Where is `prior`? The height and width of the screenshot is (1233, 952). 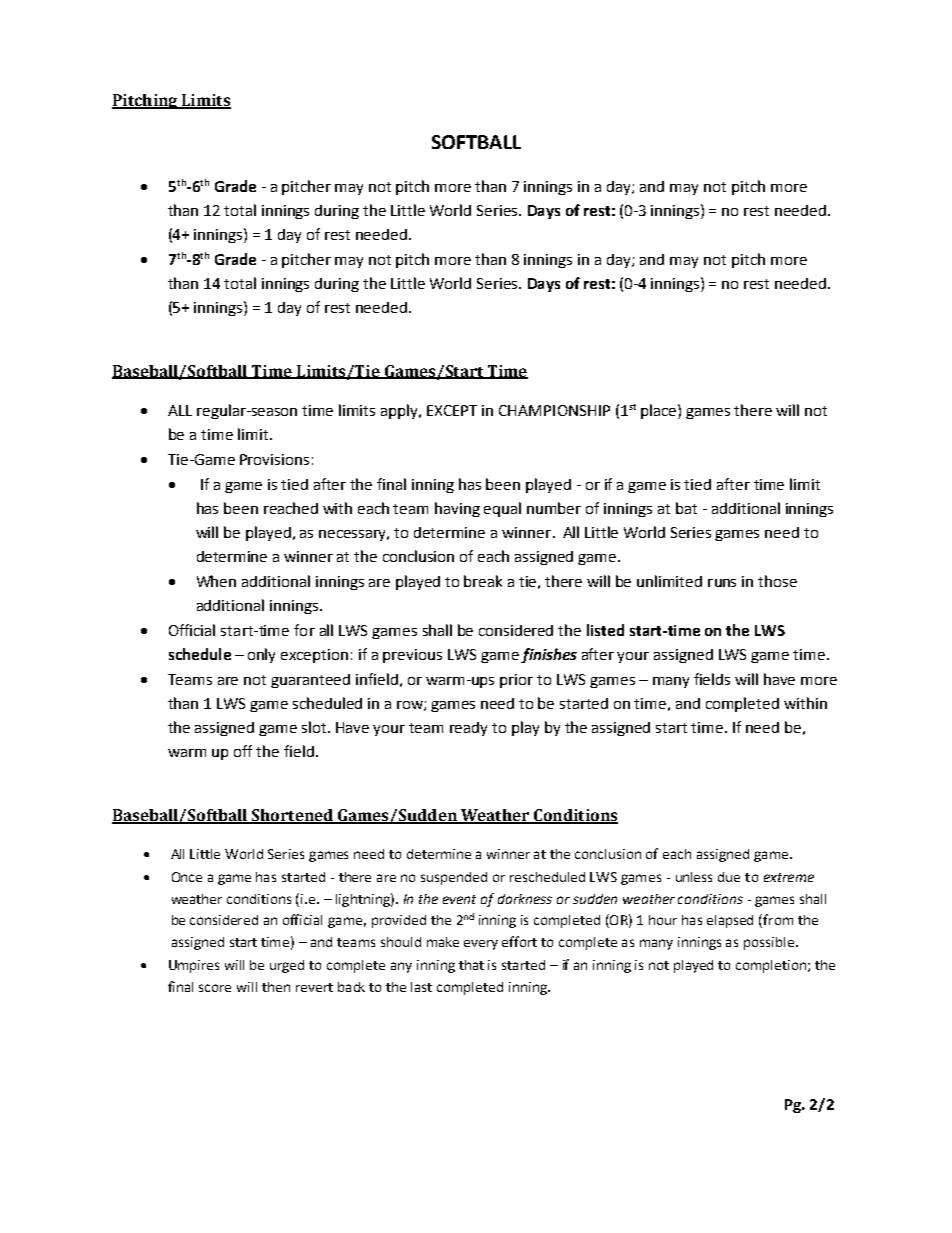
prior is located at coordinates (516, 681).
